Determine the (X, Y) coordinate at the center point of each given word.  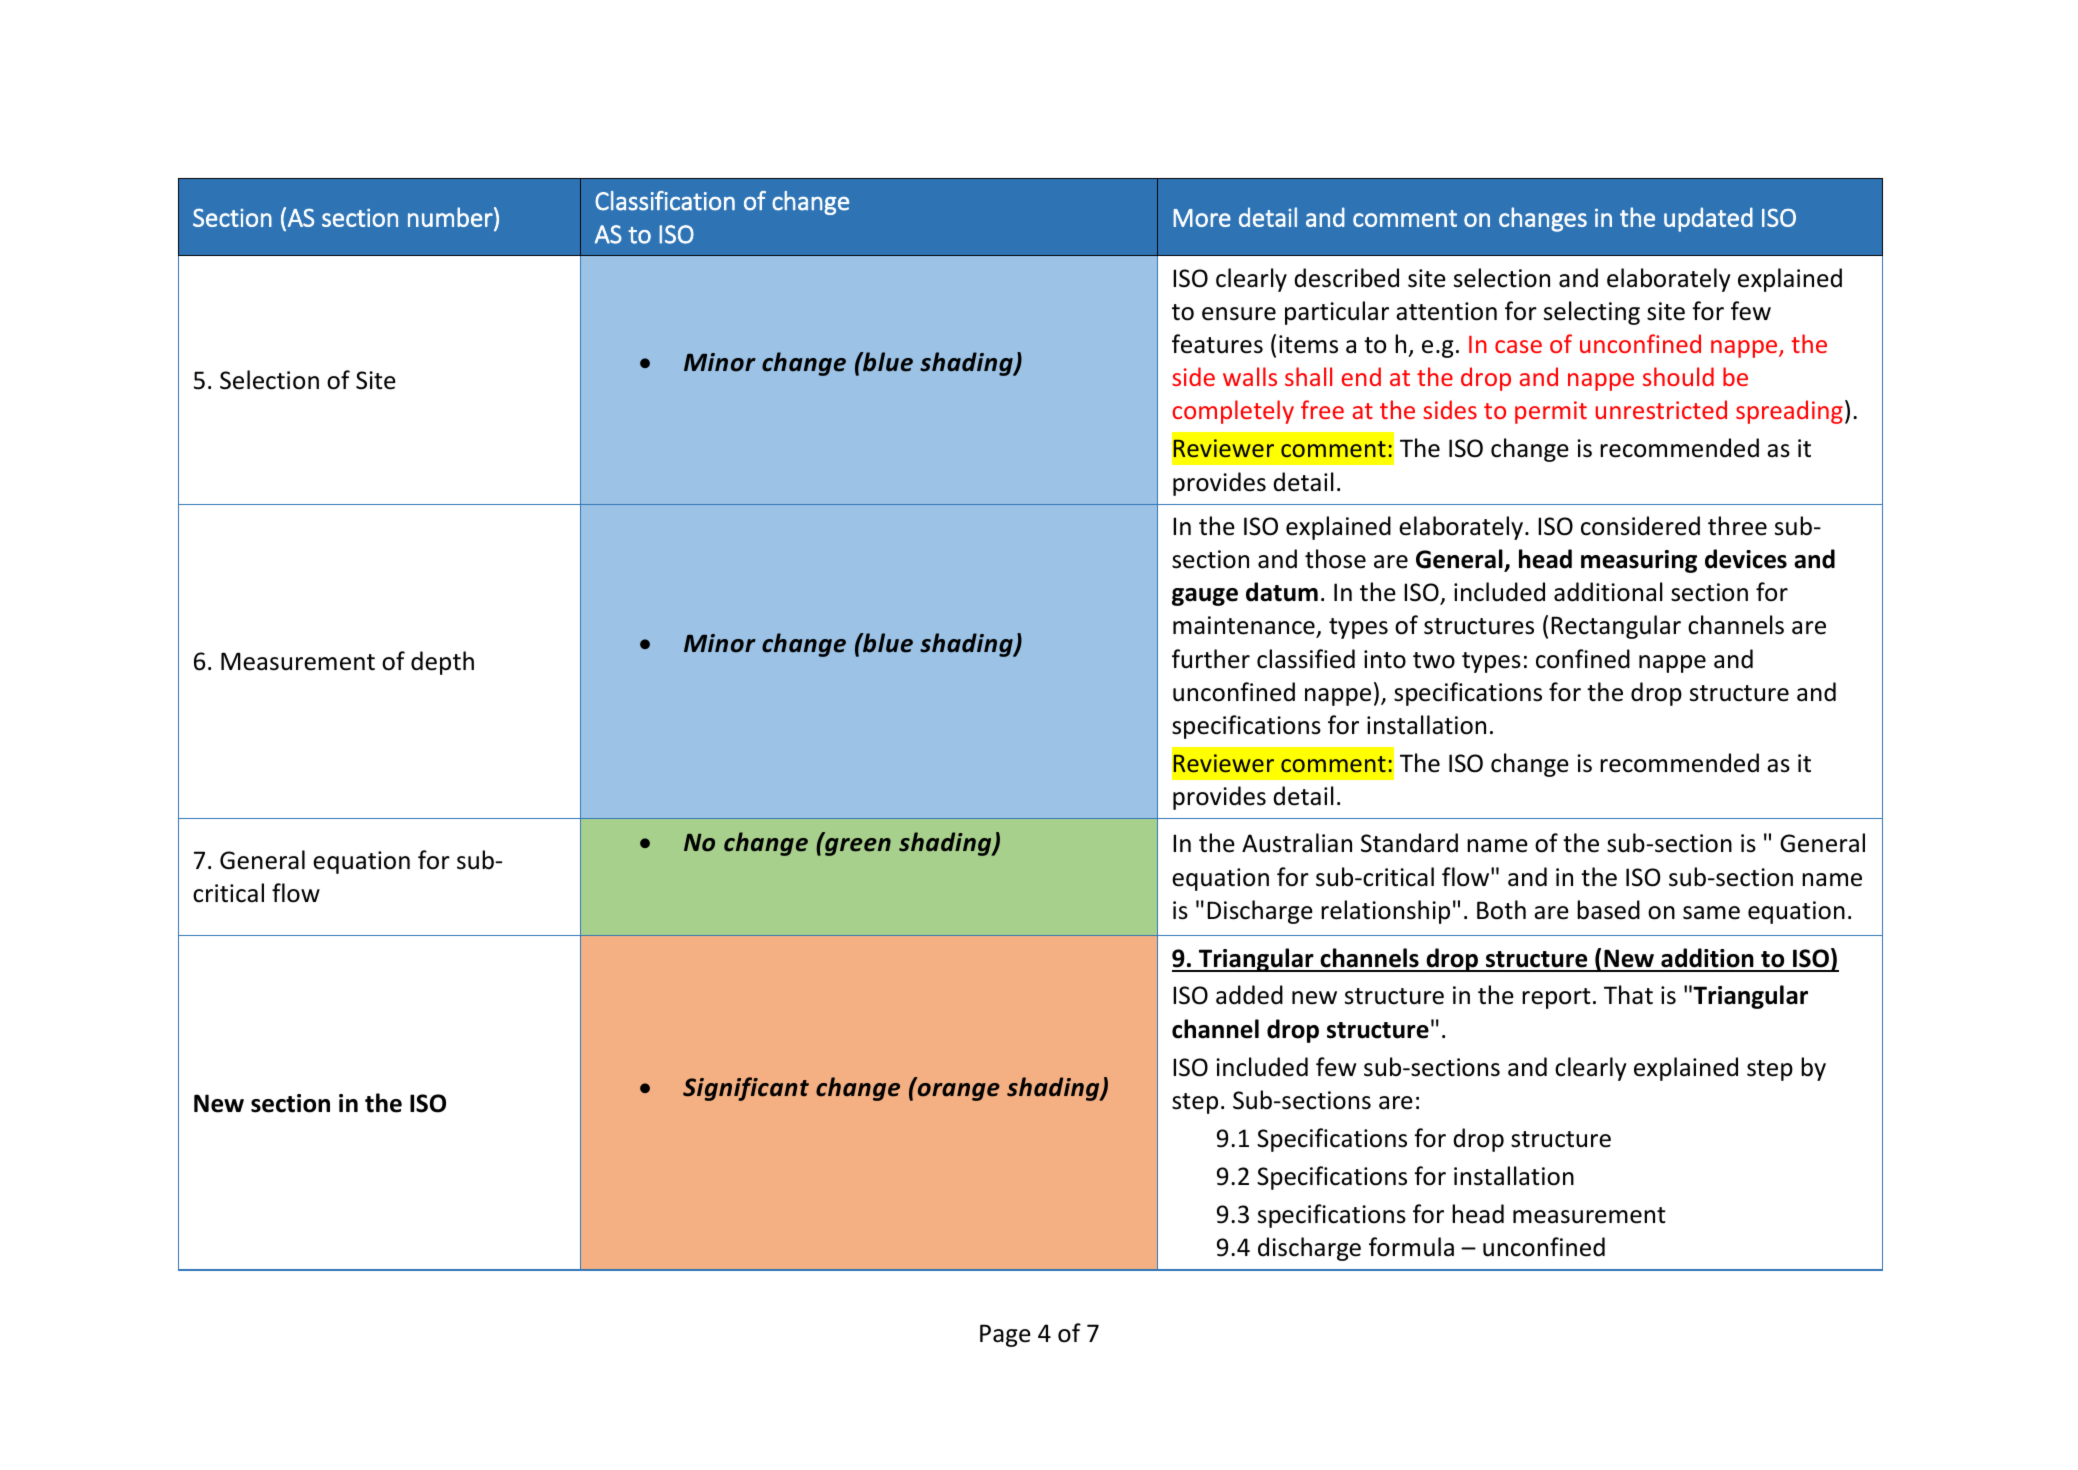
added (1249, 995)
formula (1411, 1247)
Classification (665, 201)
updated (1708, 219)
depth (442, 663)
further (1211, 659)
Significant (746, 1089)
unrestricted (1661, 409)
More (1202, 218)
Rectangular (1616, 627)
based (1608, 910)
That (1628, 995)
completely (1233, 412)
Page (1005, 1335)
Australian (1297, 843)
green (858, 847)
